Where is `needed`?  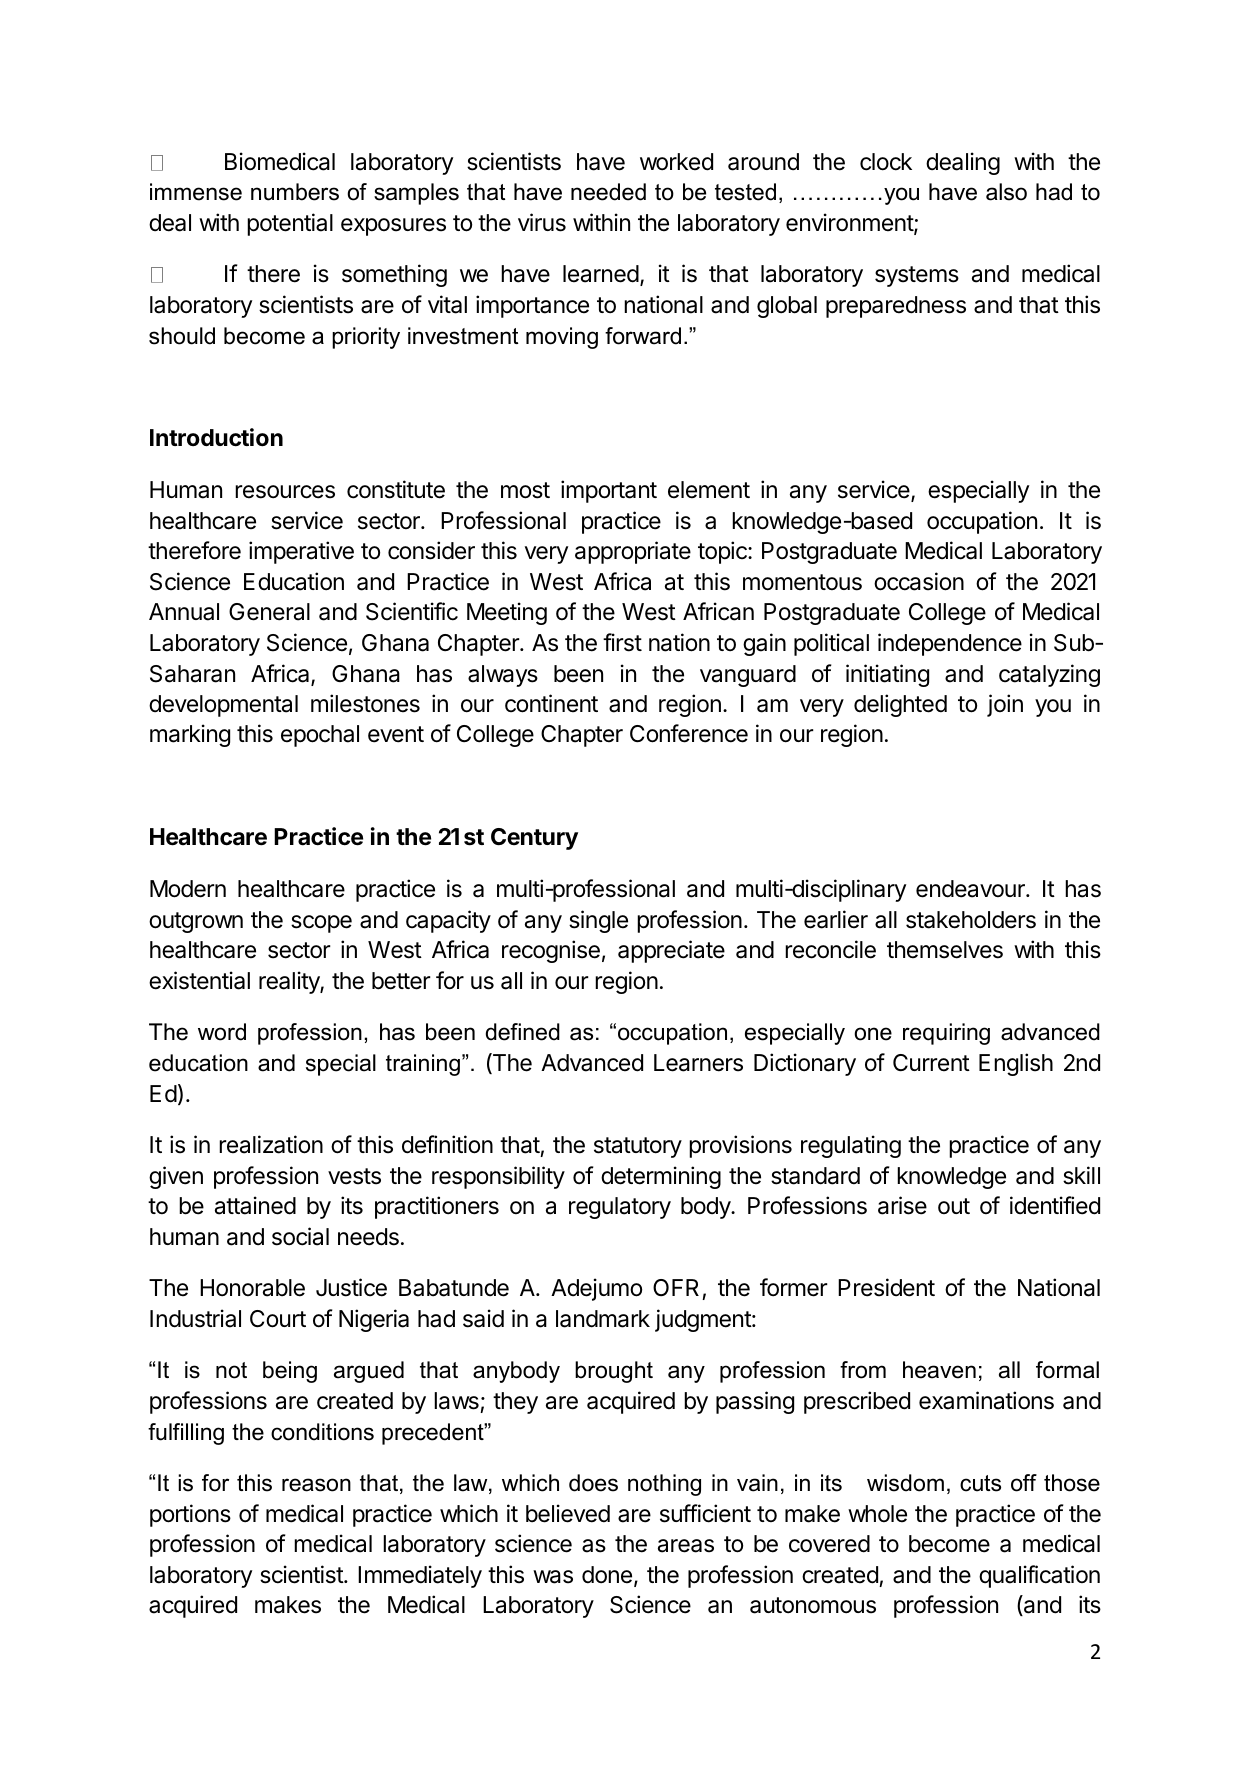 needed is located at coordinates (608, 192).
